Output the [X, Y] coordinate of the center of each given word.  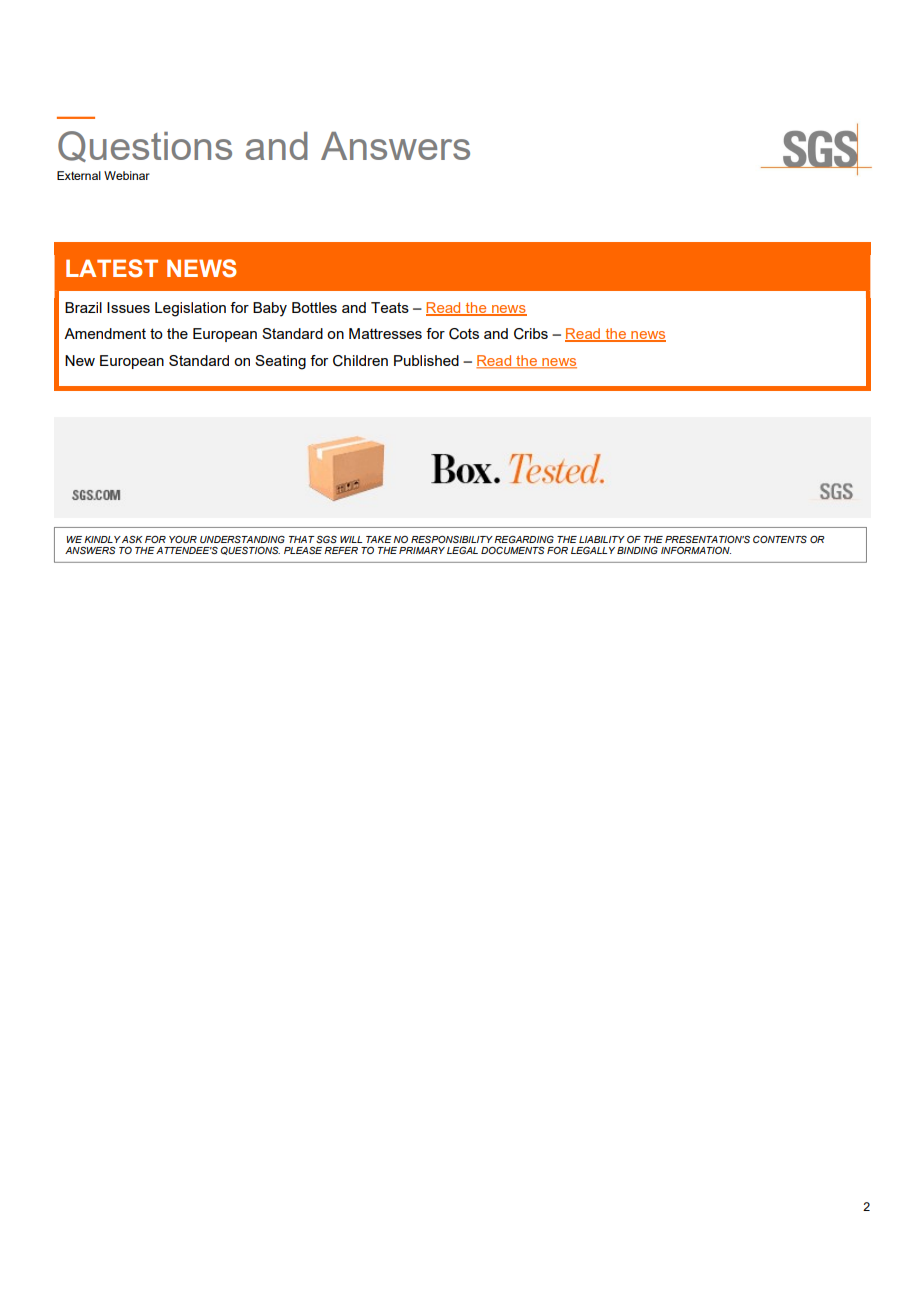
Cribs [531, 334]
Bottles [314, 307]
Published [426, 360]
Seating [280, 362]
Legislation [190, 309]
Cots [464, 334]
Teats [390, 307]
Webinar [127, 175]
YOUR [183, 539]
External [79, 175]
